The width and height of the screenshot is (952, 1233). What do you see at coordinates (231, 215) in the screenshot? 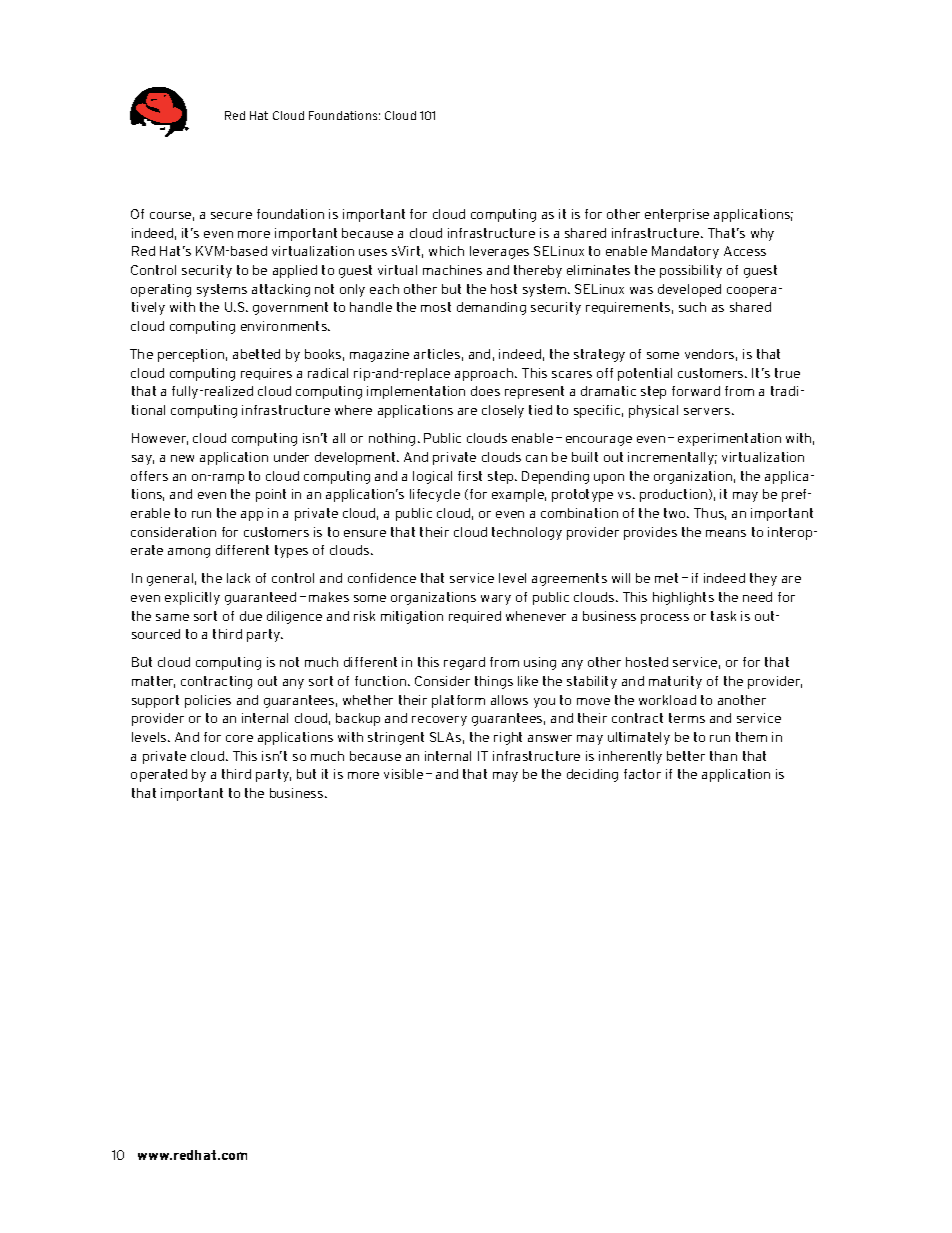
I see `secure` at bounding box center [231, 215].
